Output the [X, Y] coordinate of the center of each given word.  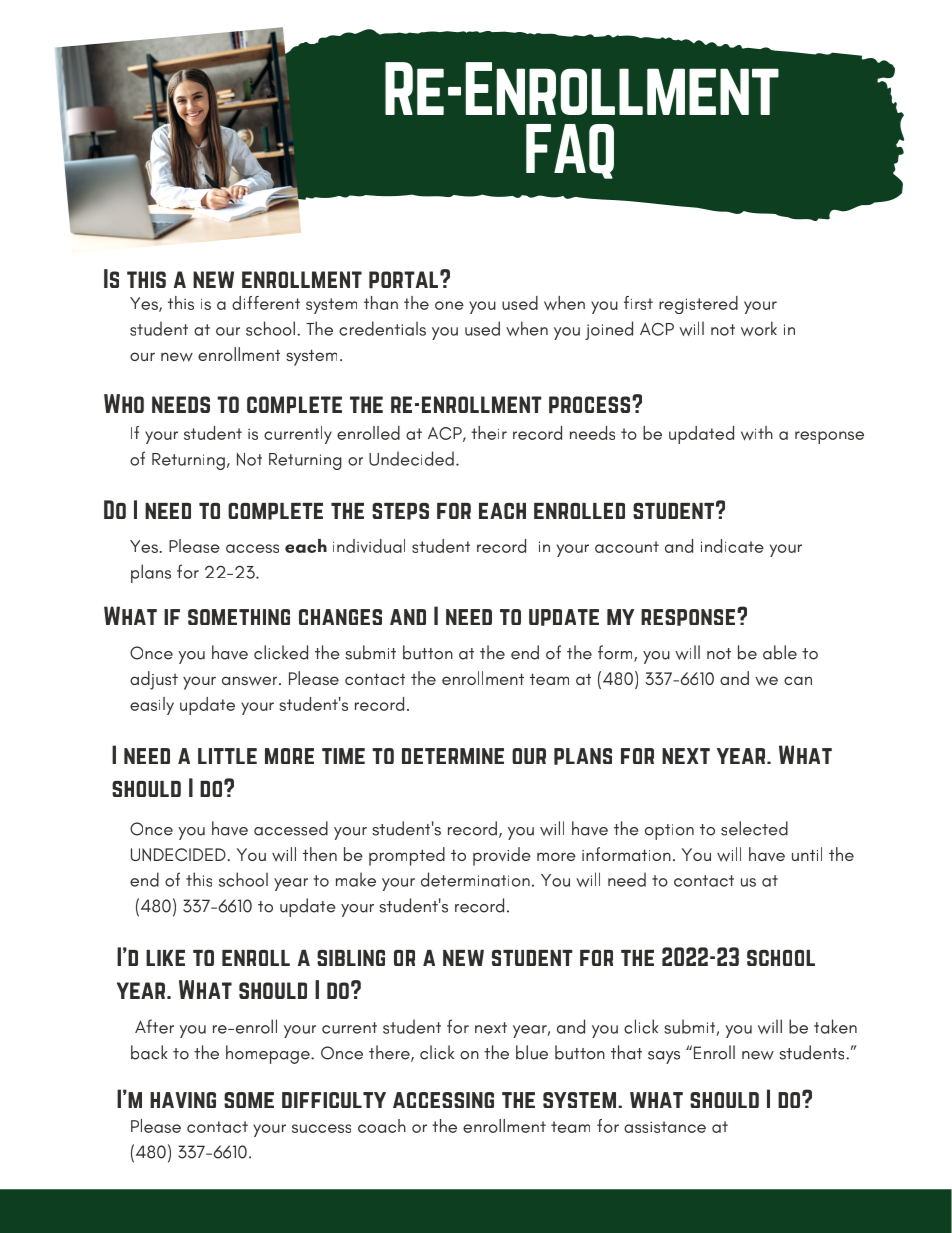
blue [532, 1052]
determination [475, 879]
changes [340, 617]
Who [124, 403]
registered [698, 305]
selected [754, 828]
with [757, 433]
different [266, 303]
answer [251, 681]
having [183, 1100]
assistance [665, 1127]
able [780, 652]
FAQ [570, 151]
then [320, 854]
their [489, 433]
